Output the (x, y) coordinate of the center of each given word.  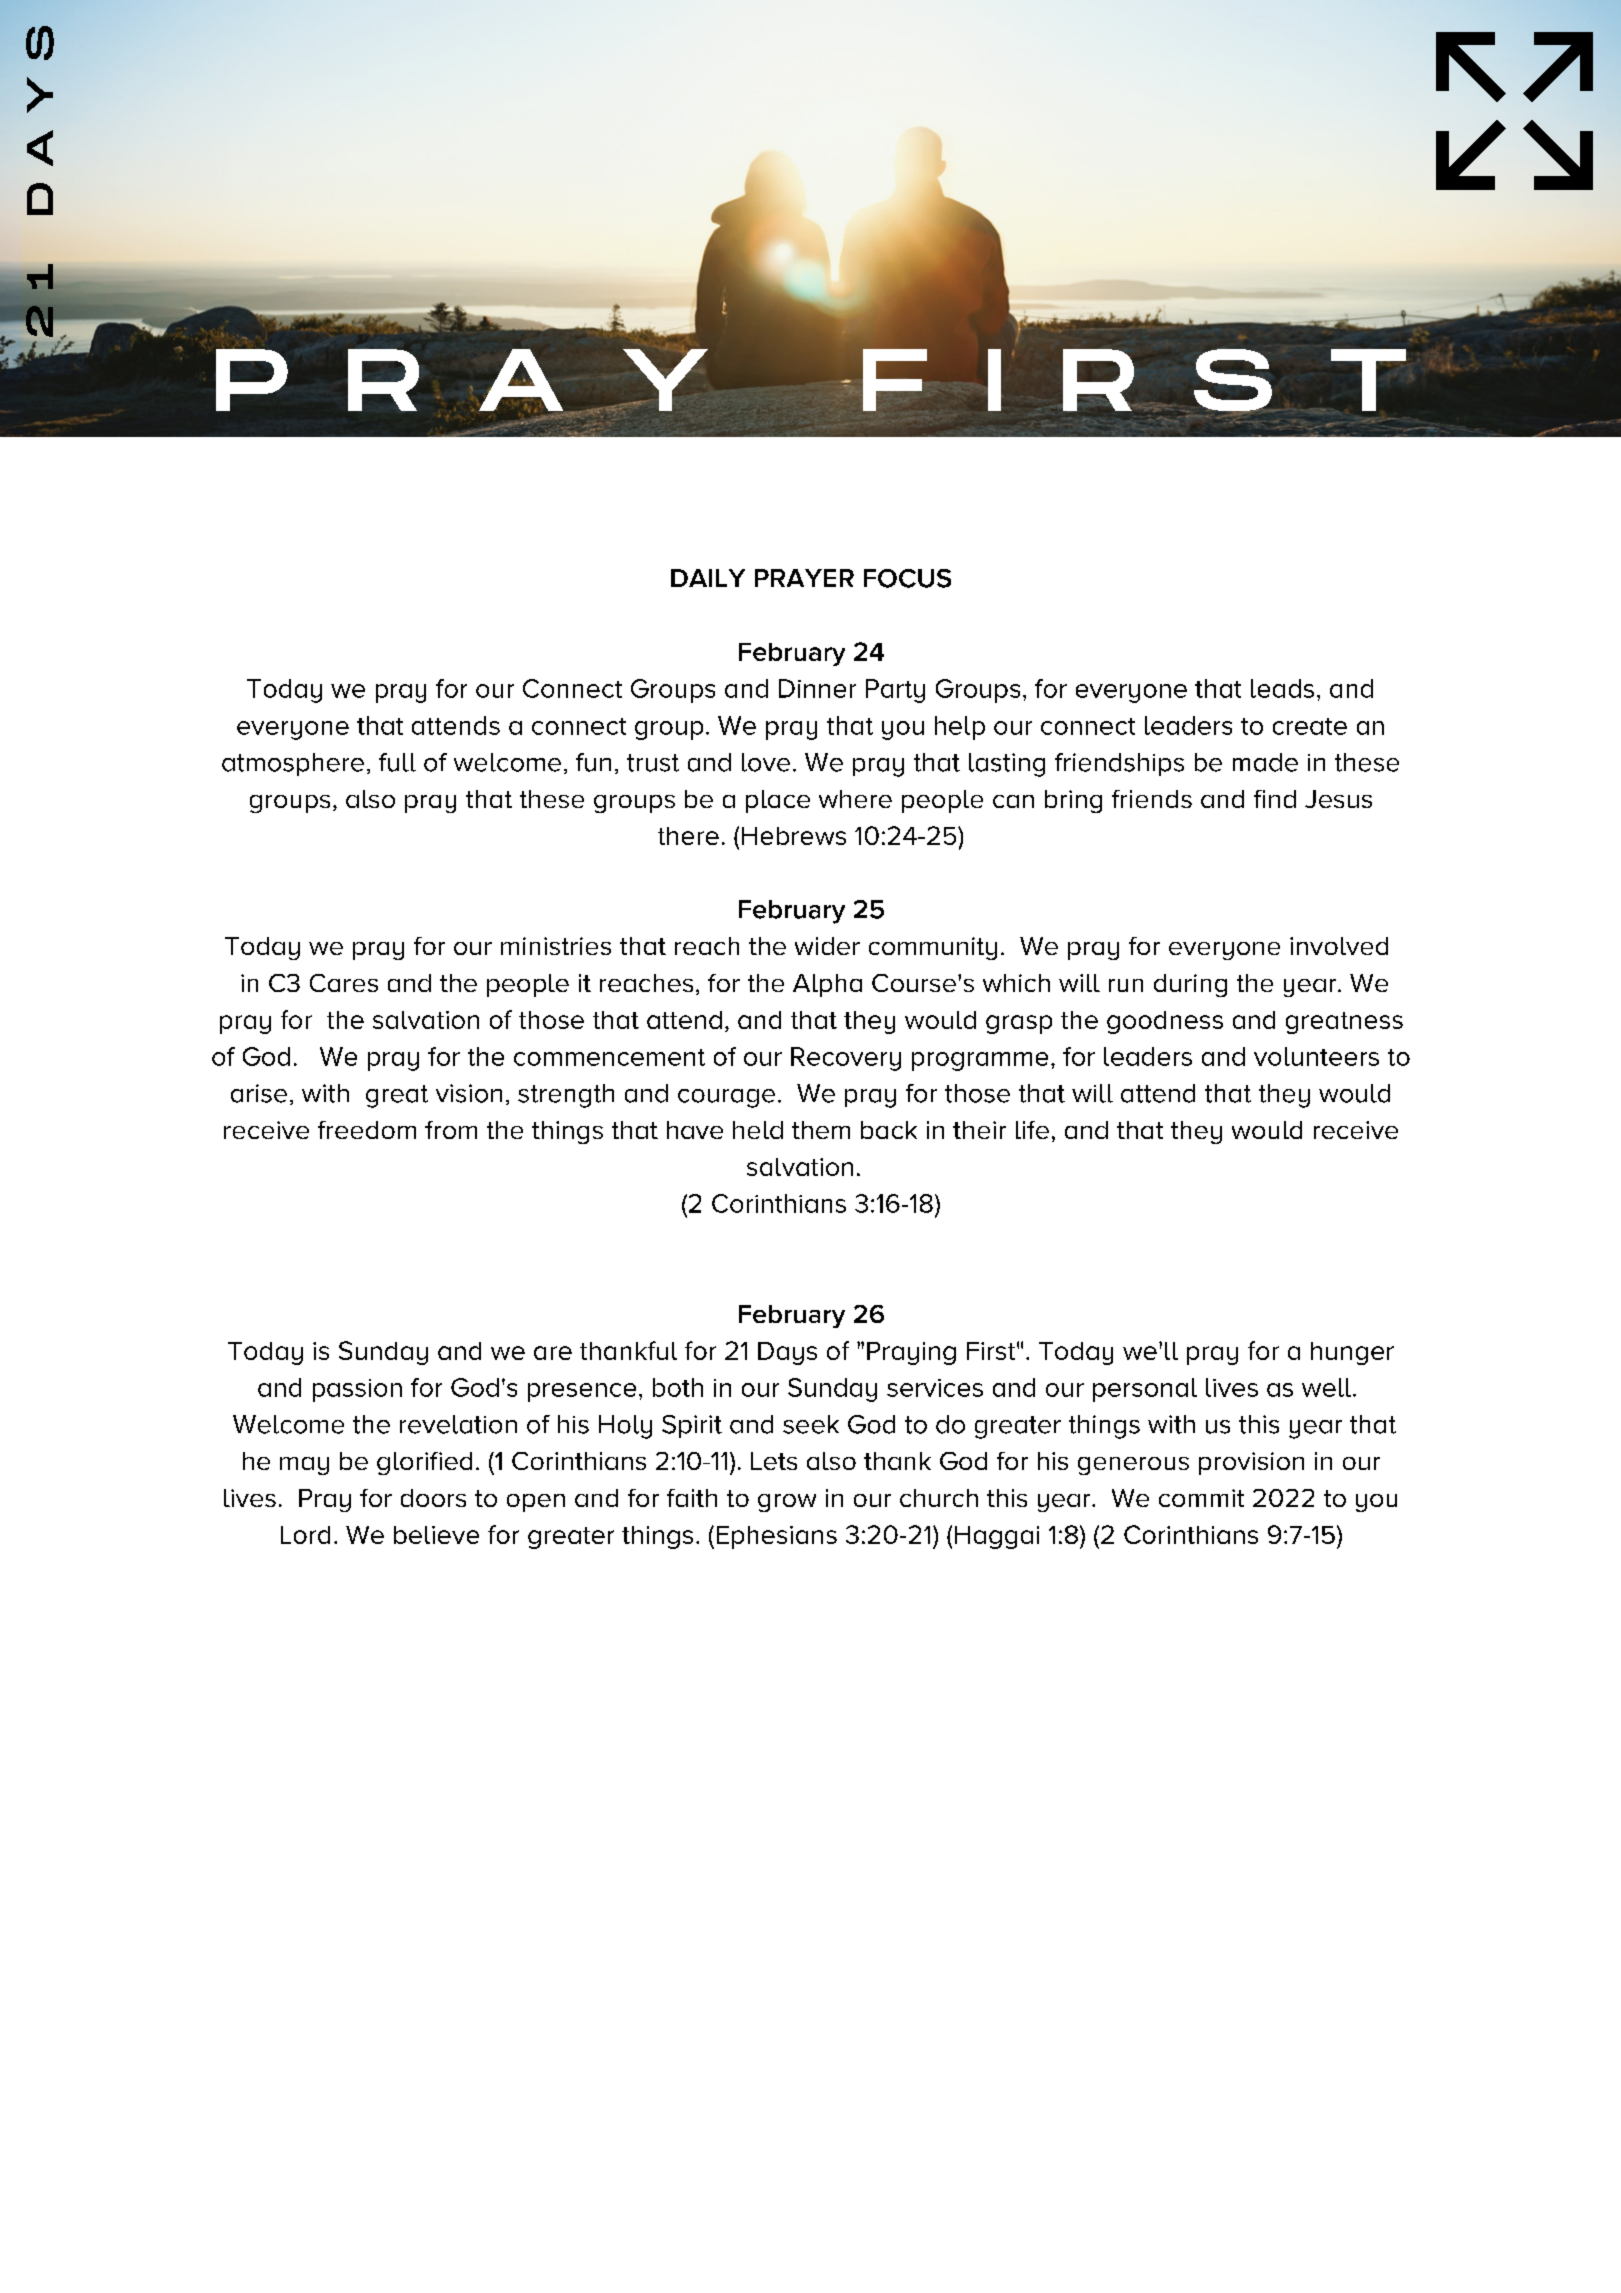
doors (433, 1498)
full (397, 762)
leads (1282, 688)
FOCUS (907, 578)
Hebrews (794, 836)
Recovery (846, 1059)
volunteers (1316, 1056)
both (678, 1387)
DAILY (708, 578)
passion (357, 1390)
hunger (1352, 1353)
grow (787, 1503)
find (1275, 799)
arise (259, 1093)
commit (1201, 1498)
